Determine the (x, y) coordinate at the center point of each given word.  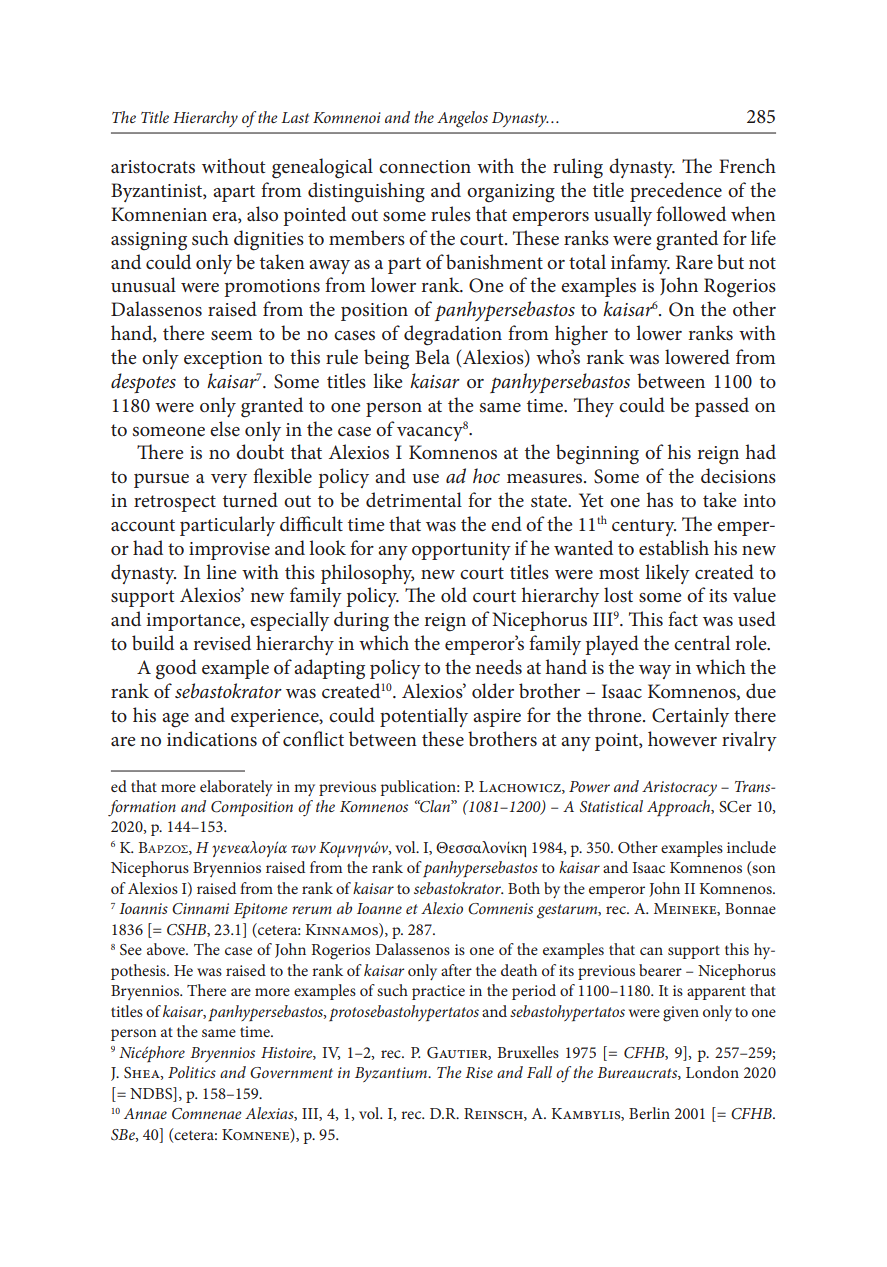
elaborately (236, 788)
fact (683, 619)
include (751, 847)
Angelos (462, 119)
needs (498, 667)
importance (194, 622)
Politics (192, 1072)
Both (524, 888)
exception (223, 360)
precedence (676, 192)
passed (722, 407)
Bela (432, 356)
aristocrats (153, 167)
